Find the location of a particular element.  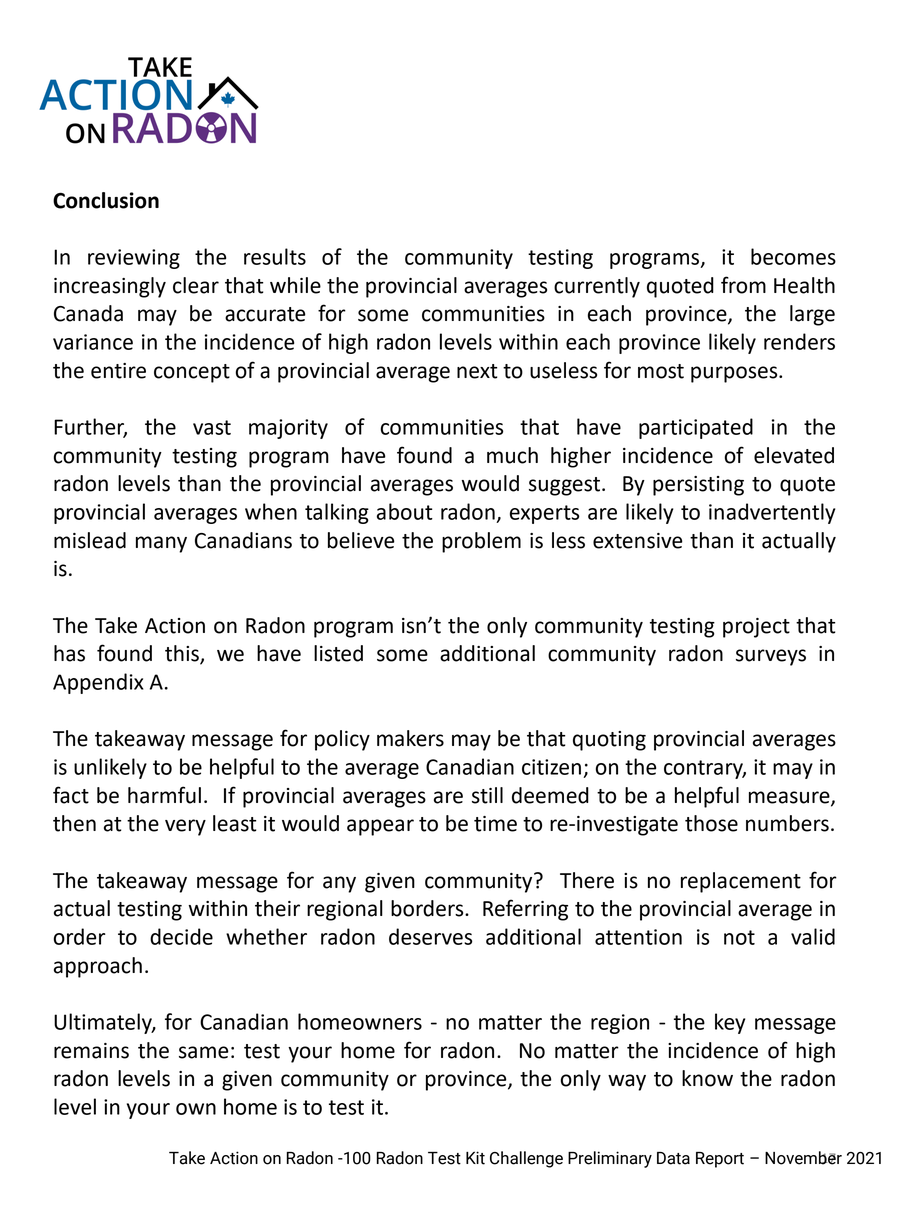

replacement is located at coordinates (741, 882).
